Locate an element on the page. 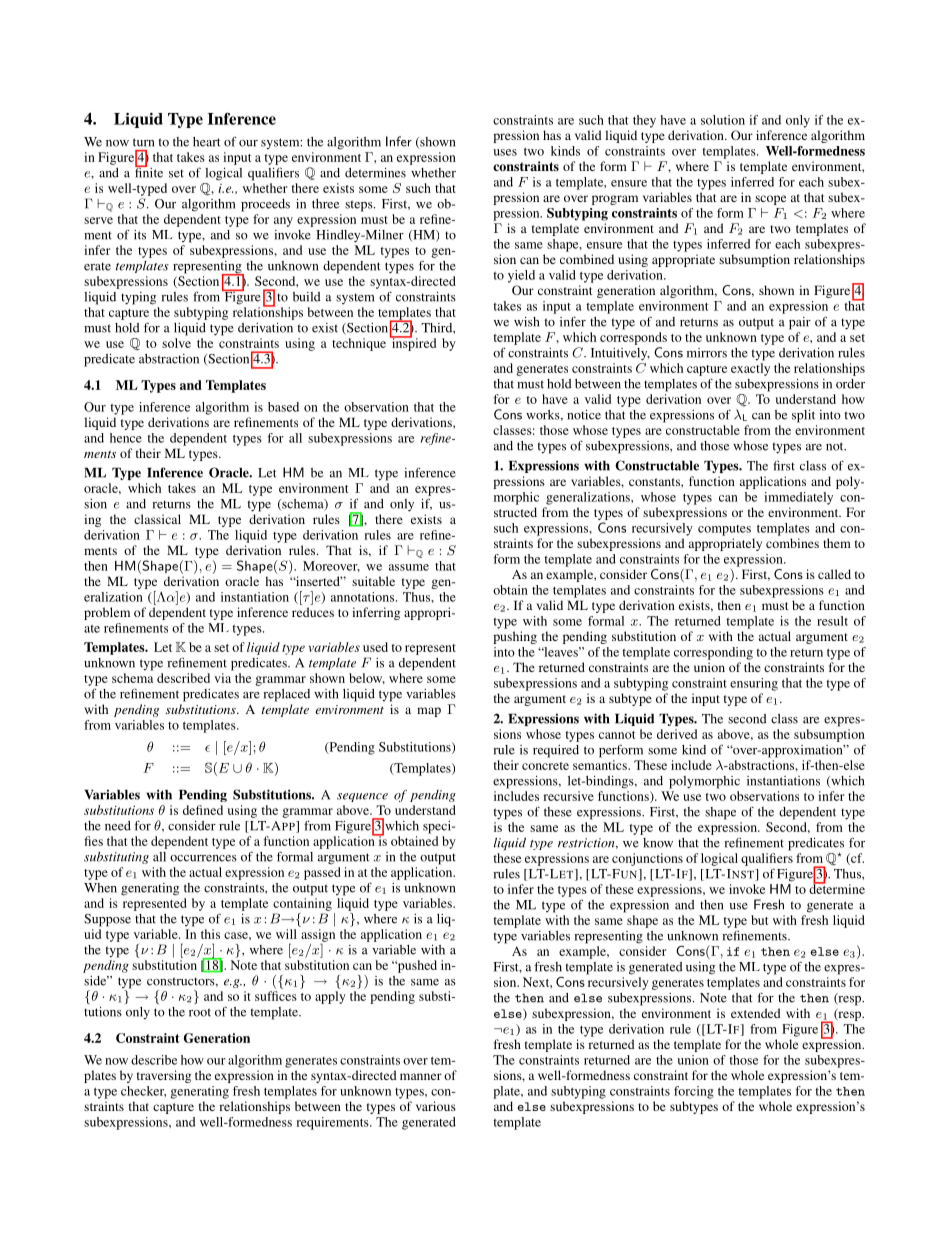 Image resolution: width=952 pixels, height=1233 pixels. heart is located at coordinates (207, 142).
